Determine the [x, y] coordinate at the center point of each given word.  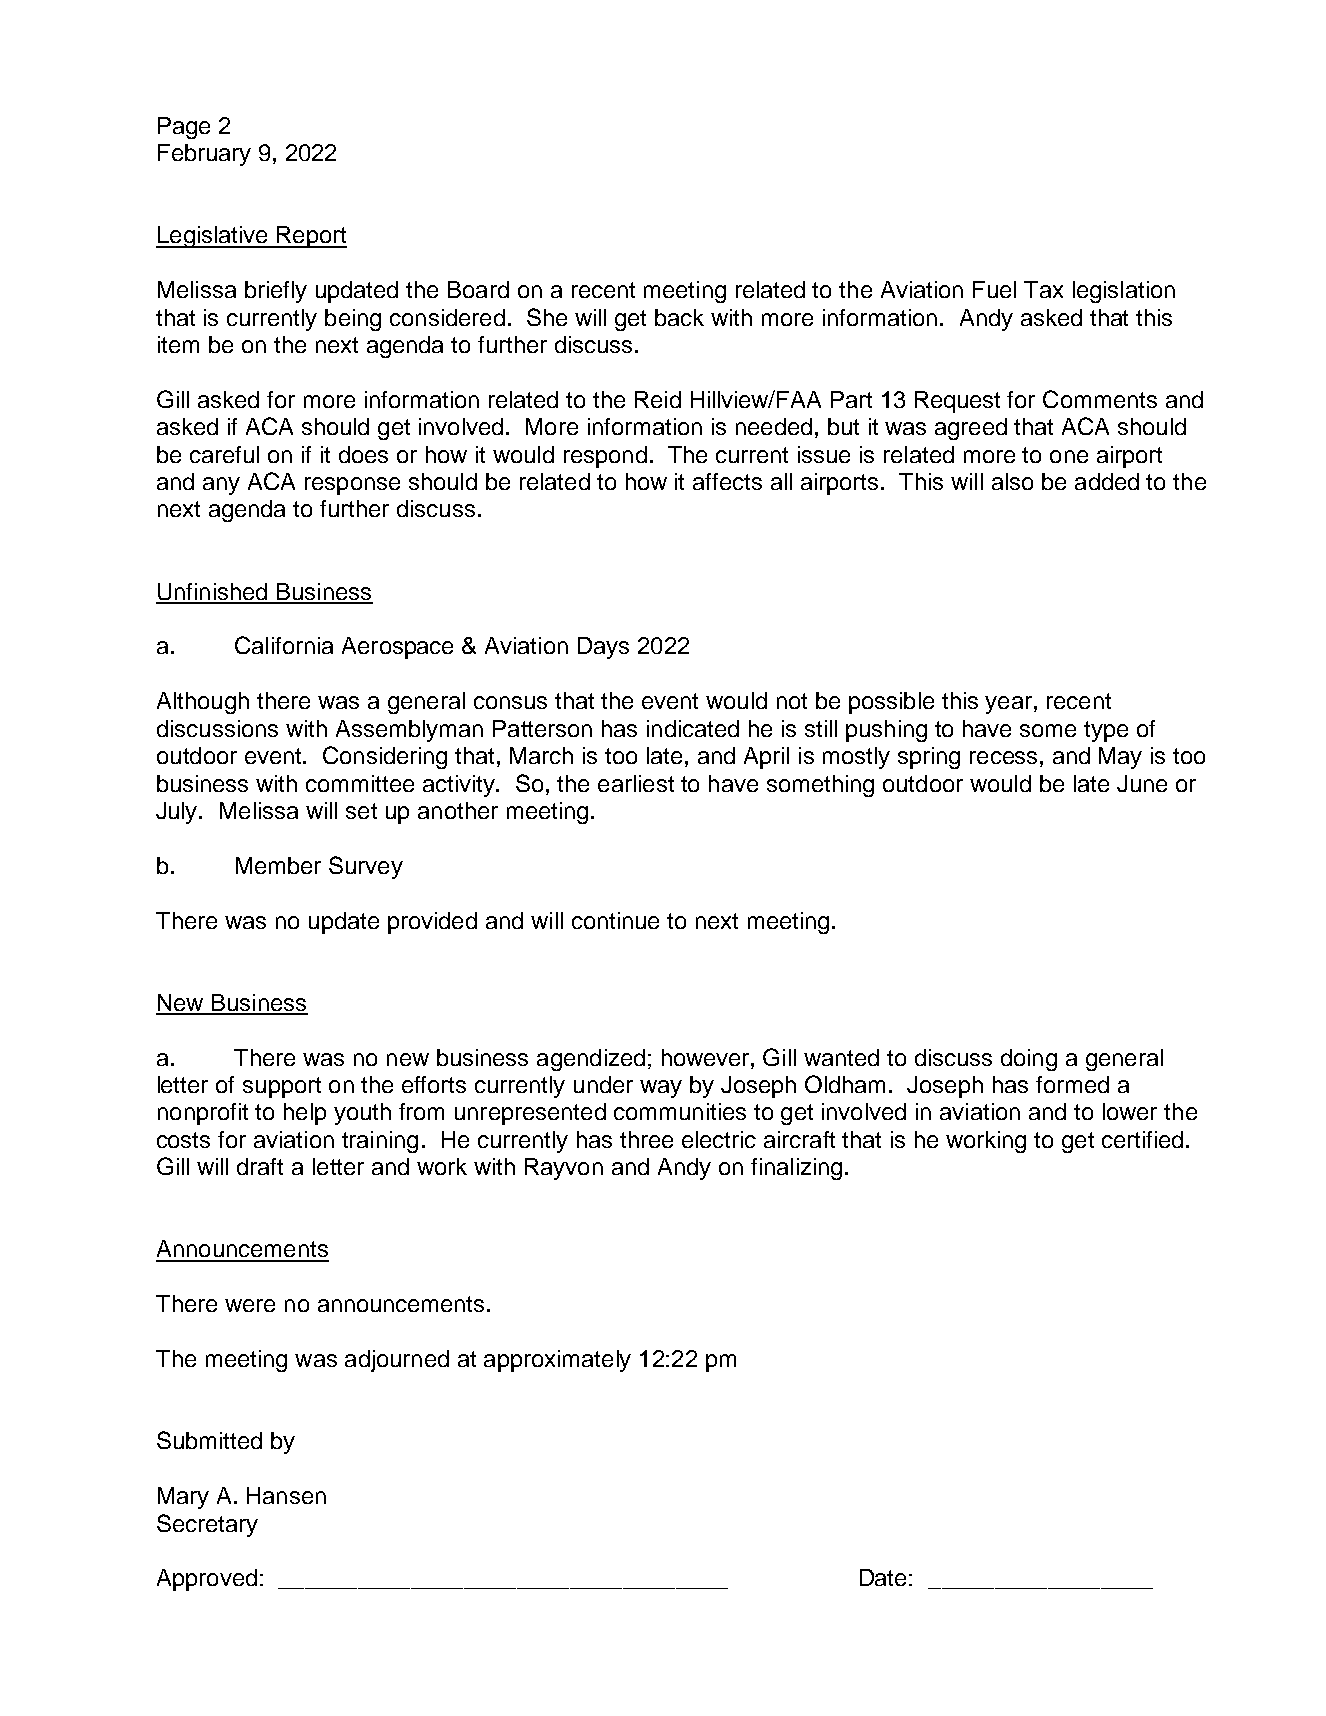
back [679, 317]
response [352, 486]
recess [1003, 757]
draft [260, 1166]
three [646, 1139]
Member [278, 865]
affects [727, 481]
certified [1142, 1139]
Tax [1043, 289]
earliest [636, 783]
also [1012, 481]
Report [311, 237]
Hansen [286, 1495]
